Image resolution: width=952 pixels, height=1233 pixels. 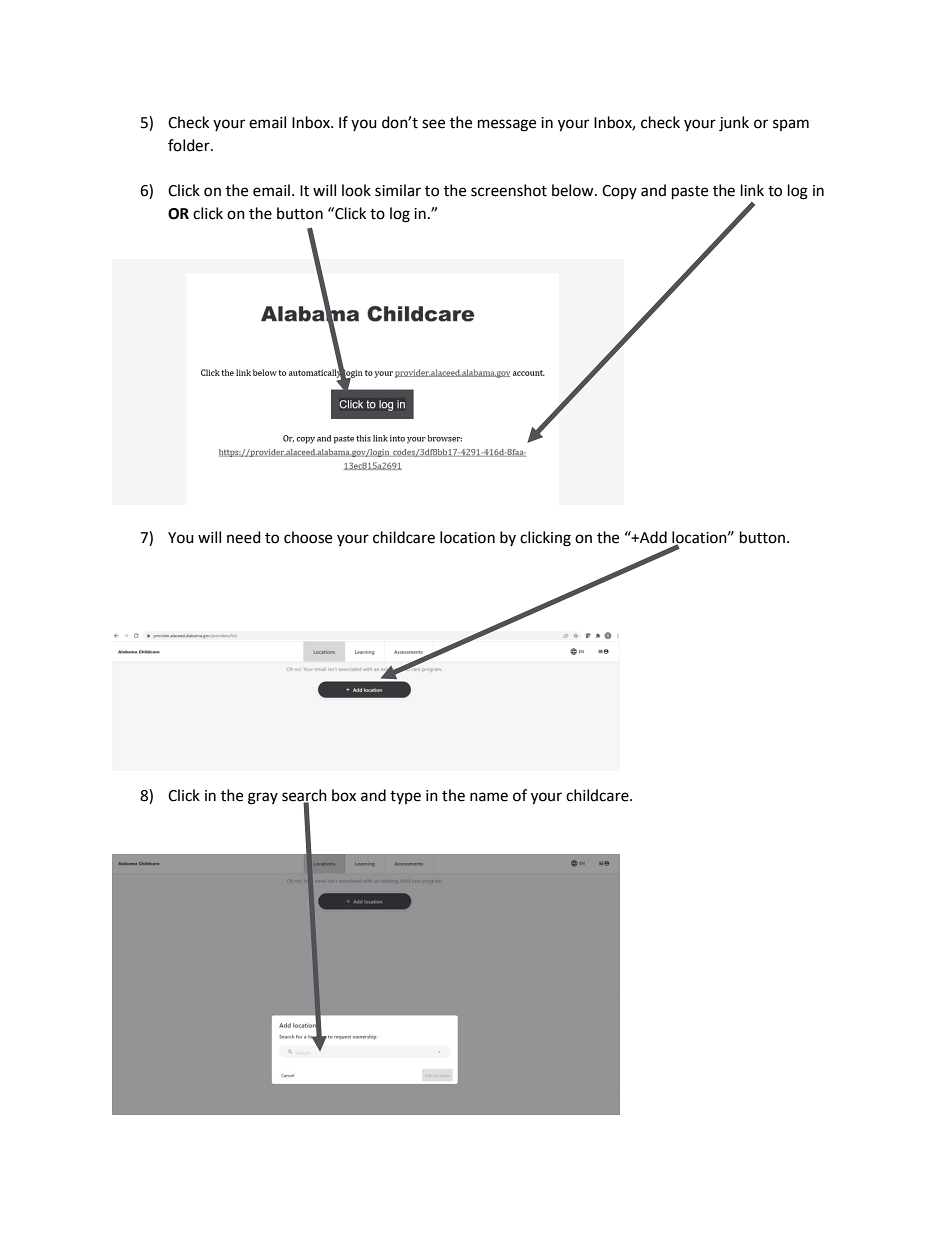 I want to click on Add, so click(x=652, y=537).
